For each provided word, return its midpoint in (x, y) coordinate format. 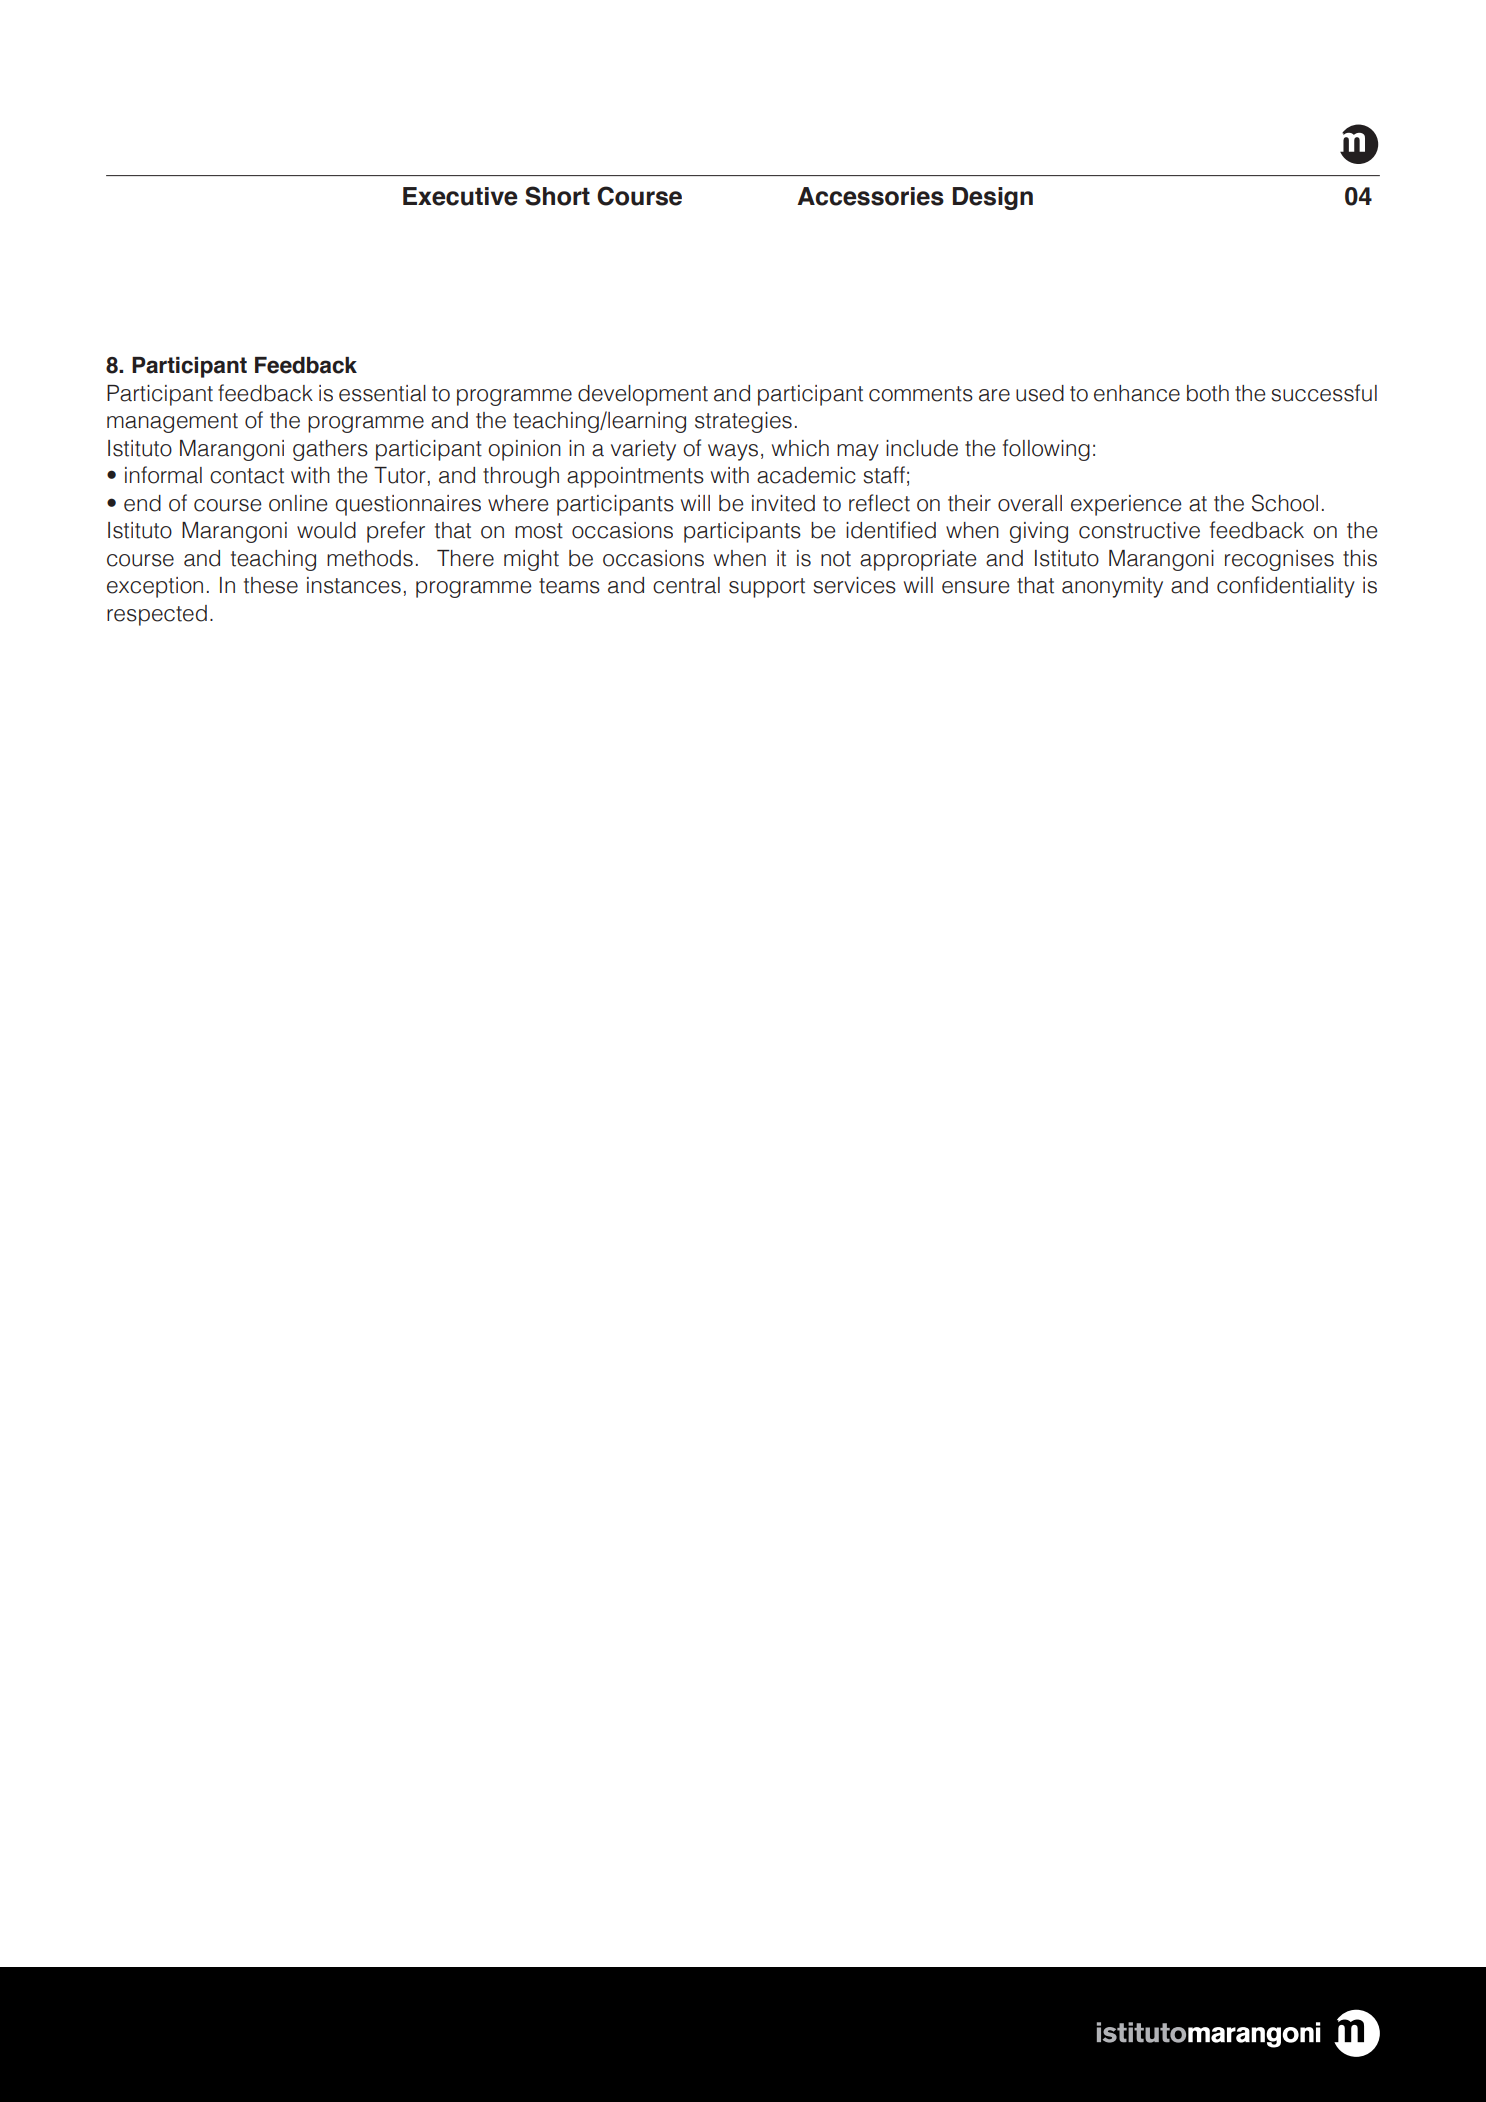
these (271, 585)
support (767, 588)
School (1285, 503)
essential (382, 393)
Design (993, 198)
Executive (460, 196)
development (643, 395)
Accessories (870, 196)
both (1208, 393)
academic (806, 475)
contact (247, 476)
